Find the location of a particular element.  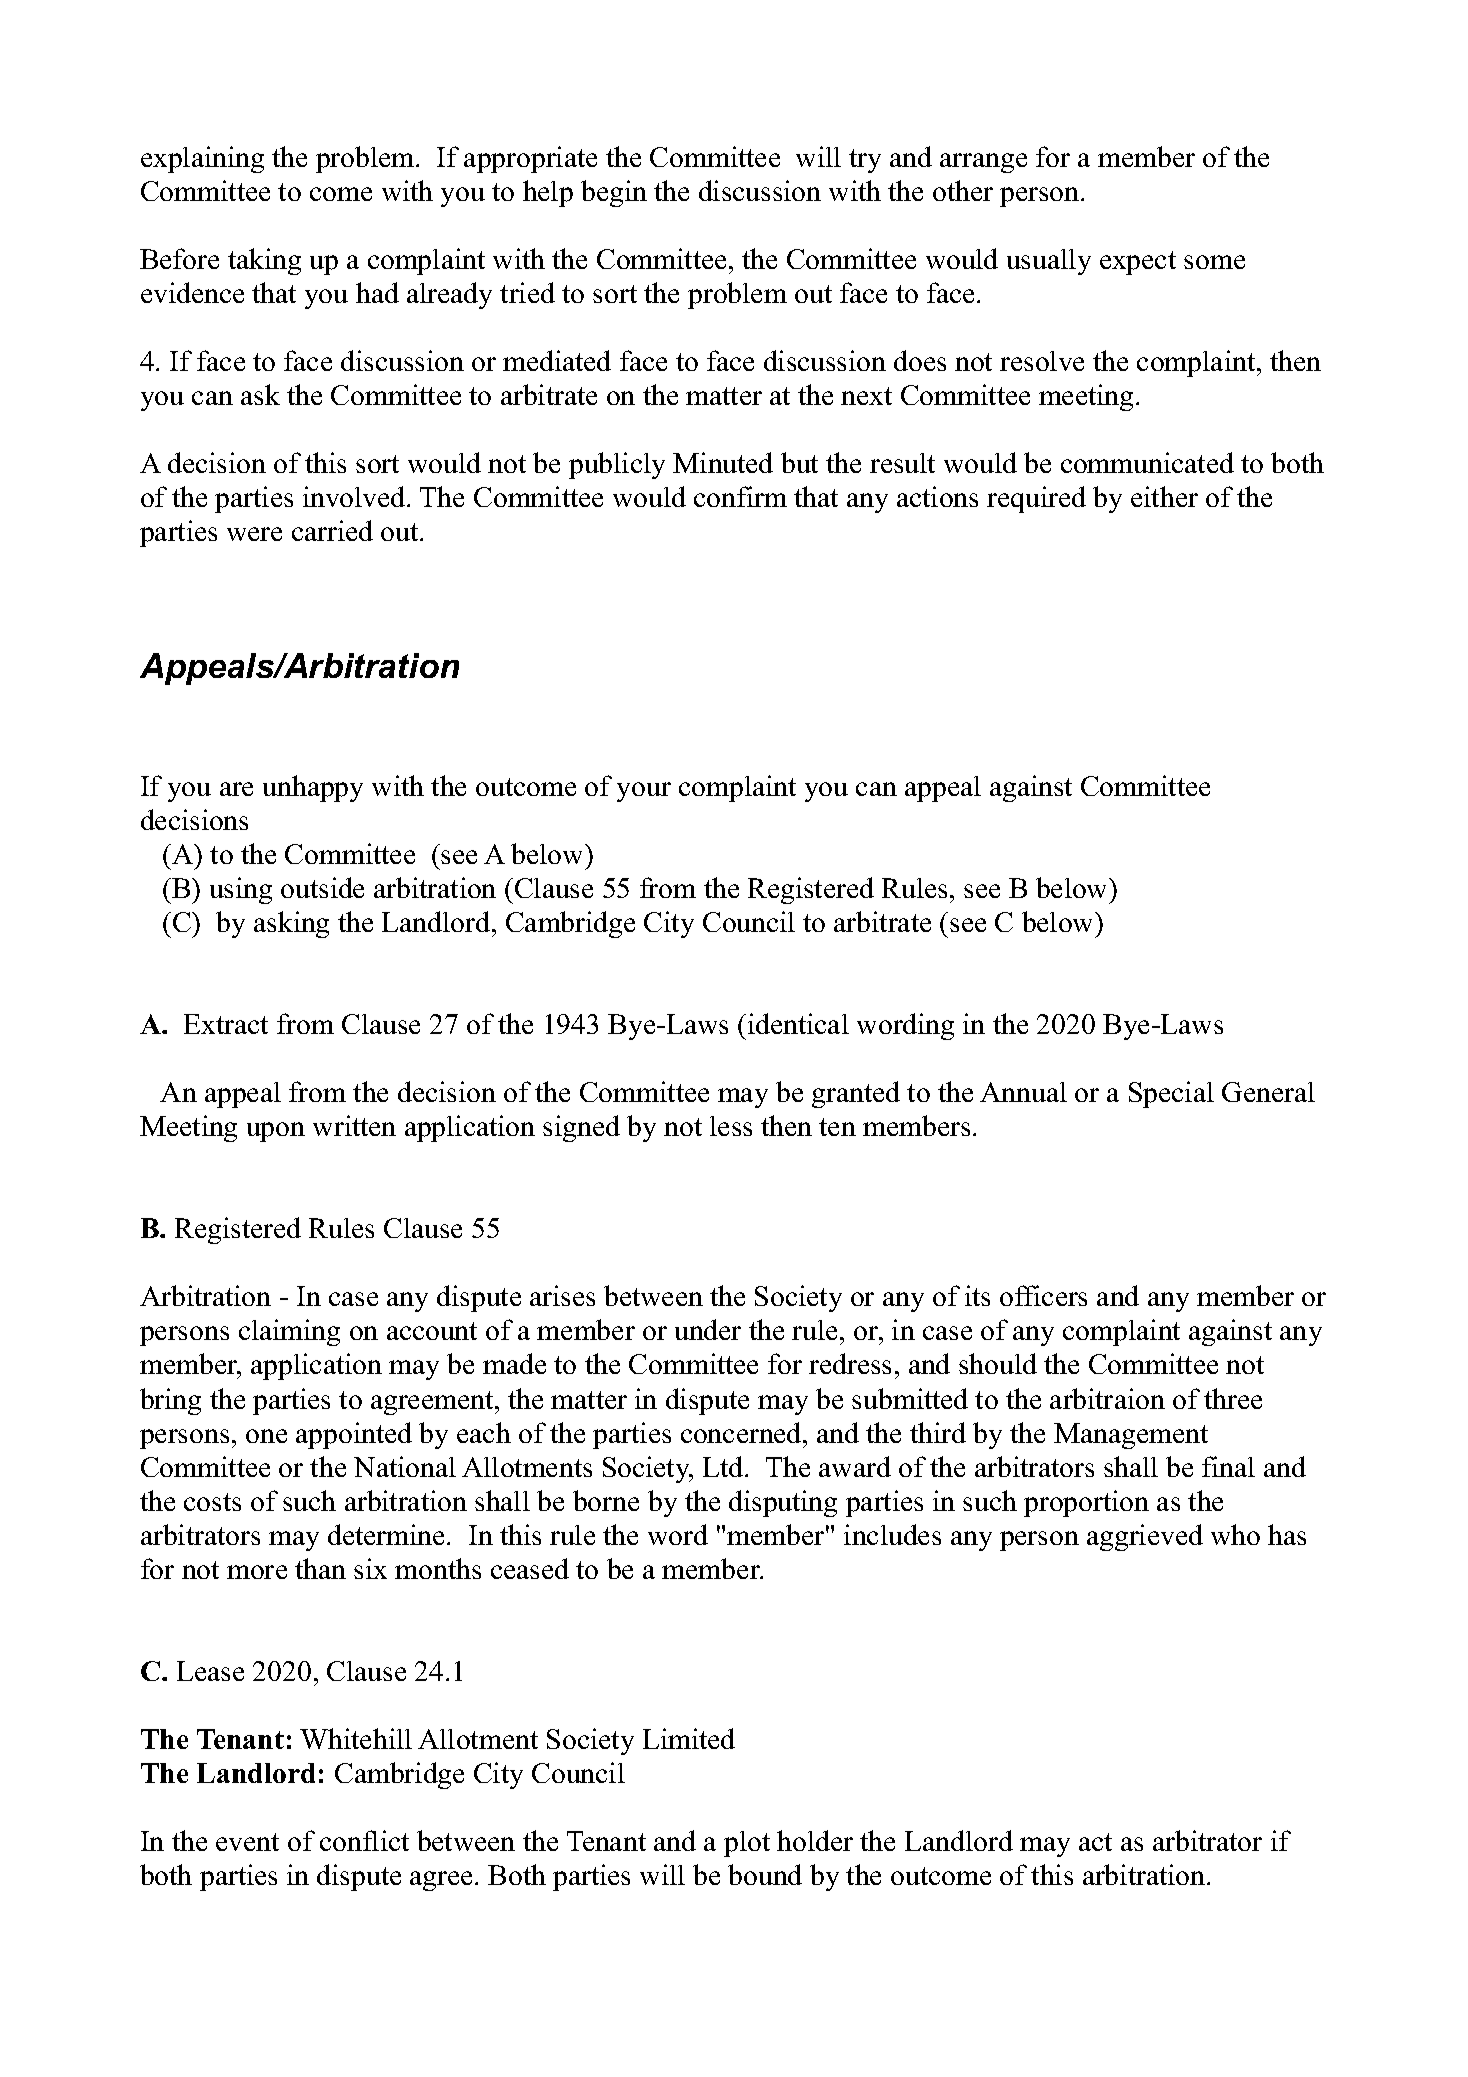

unhappy is located at coordinates (313, 788).
